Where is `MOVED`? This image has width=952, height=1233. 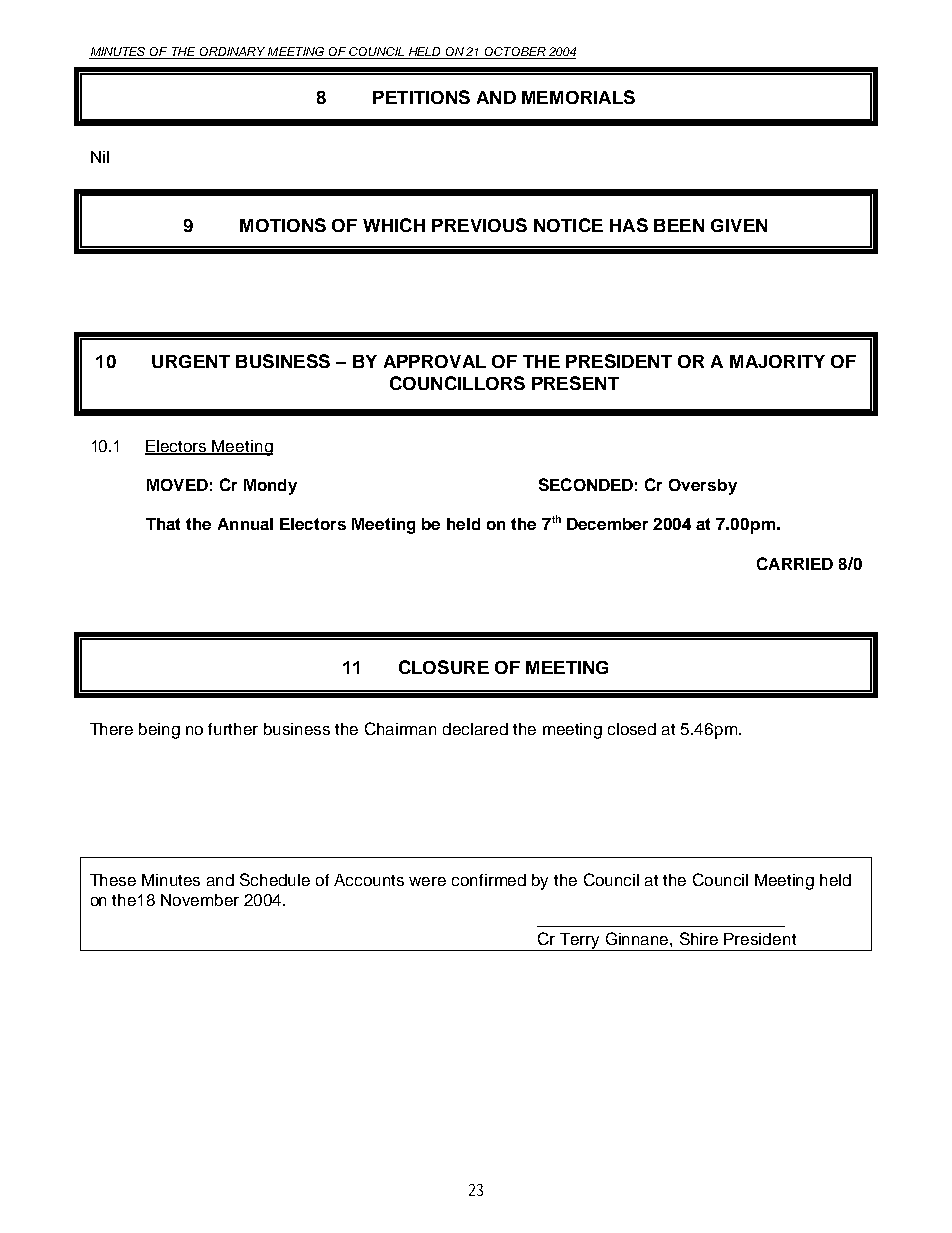
MOVED is located at coordinates (177, 485).
